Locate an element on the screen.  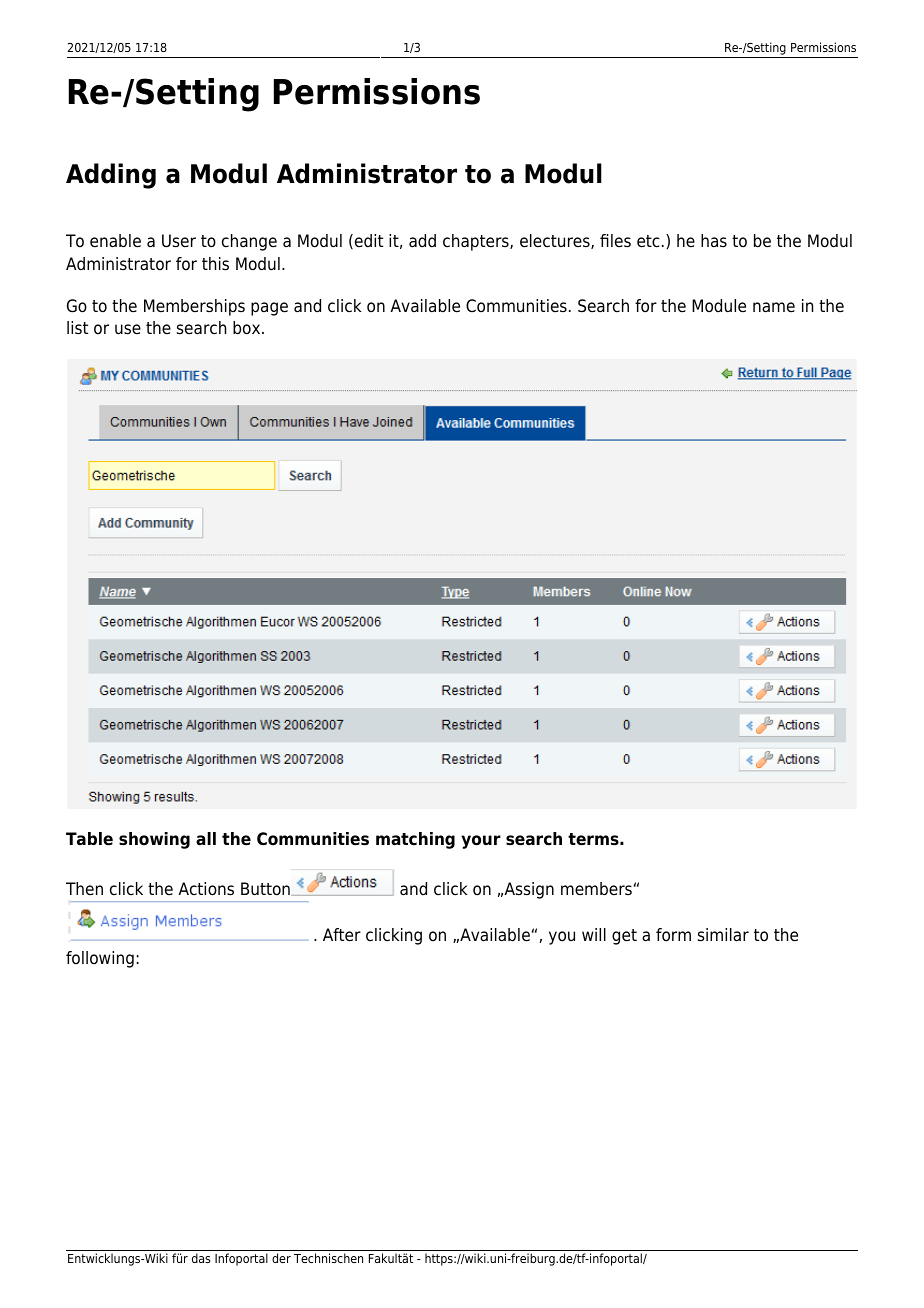
das is located at coordinates (201, 1258).
